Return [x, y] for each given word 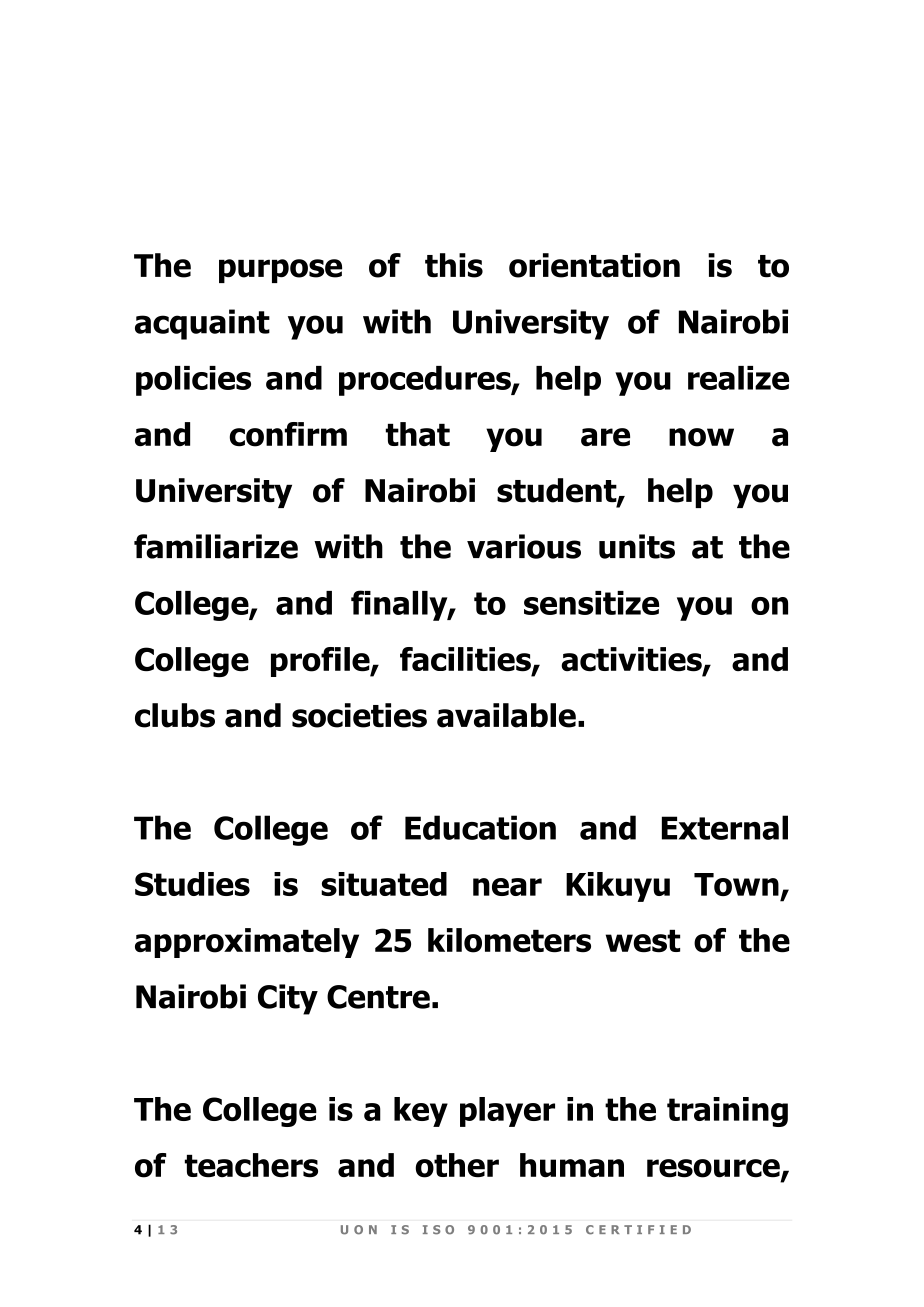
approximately [247, 943]
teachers [251, 1165]
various [524, 546]
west [643, 941]
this [454, 265]
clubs [175, 715]
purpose [280, 271]
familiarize [216, 546]
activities [632, 660]
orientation [594, 265]
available [506, 715]
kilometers [509, 940]
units [637, 546]
